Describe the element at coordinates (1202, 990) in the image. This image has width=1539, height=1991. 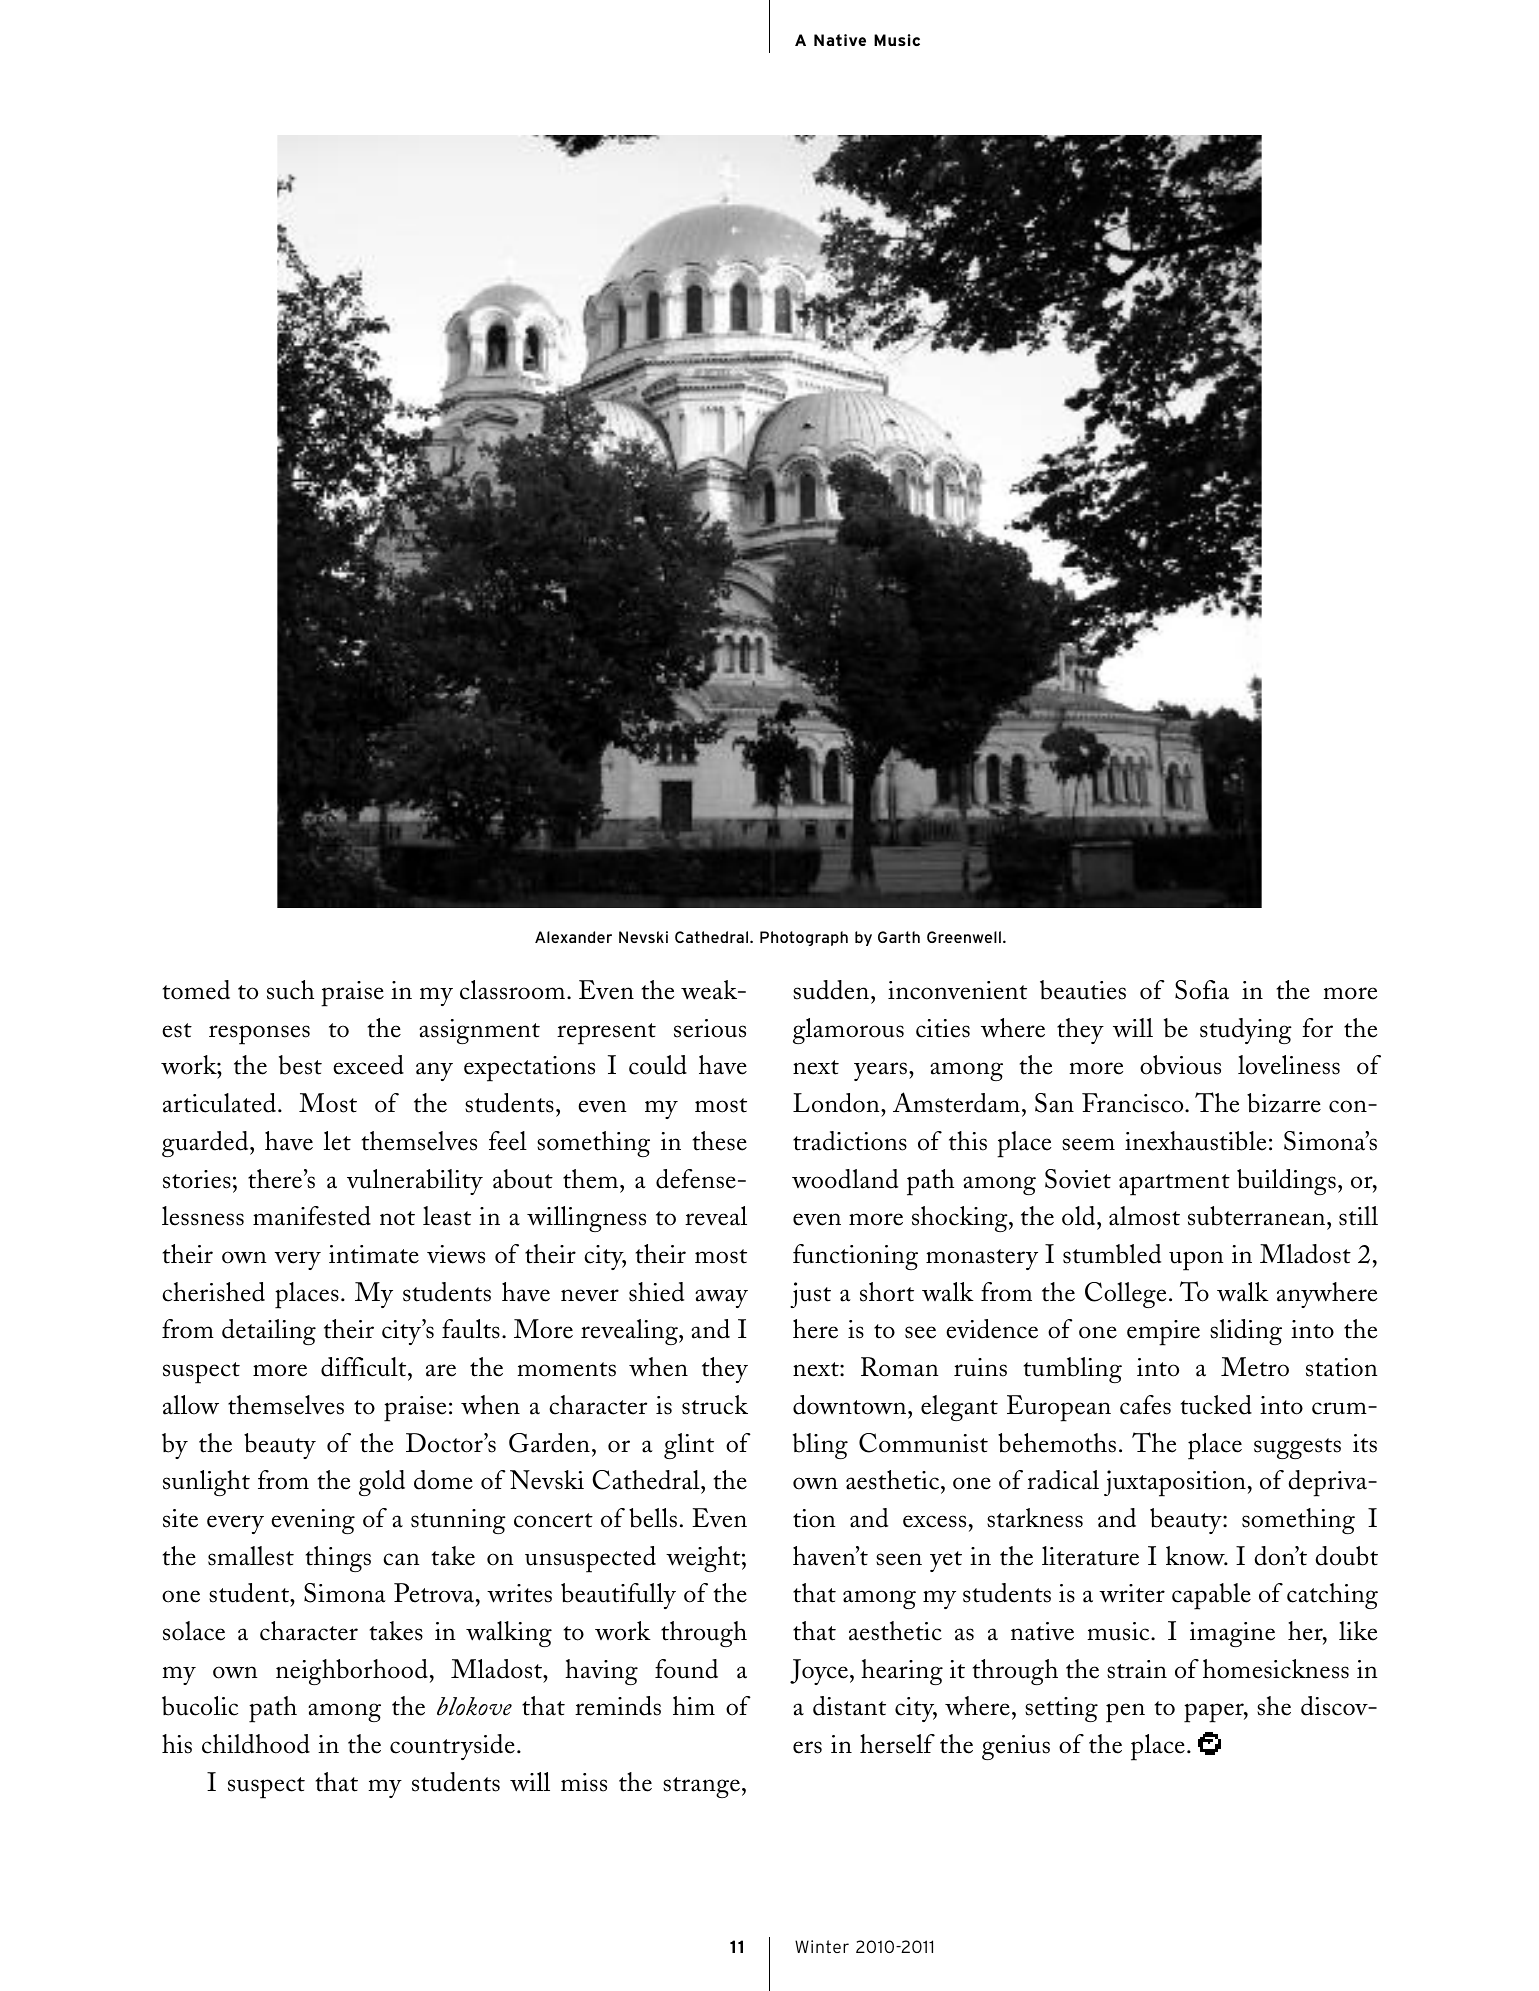
I see `Sofia` at that location.
